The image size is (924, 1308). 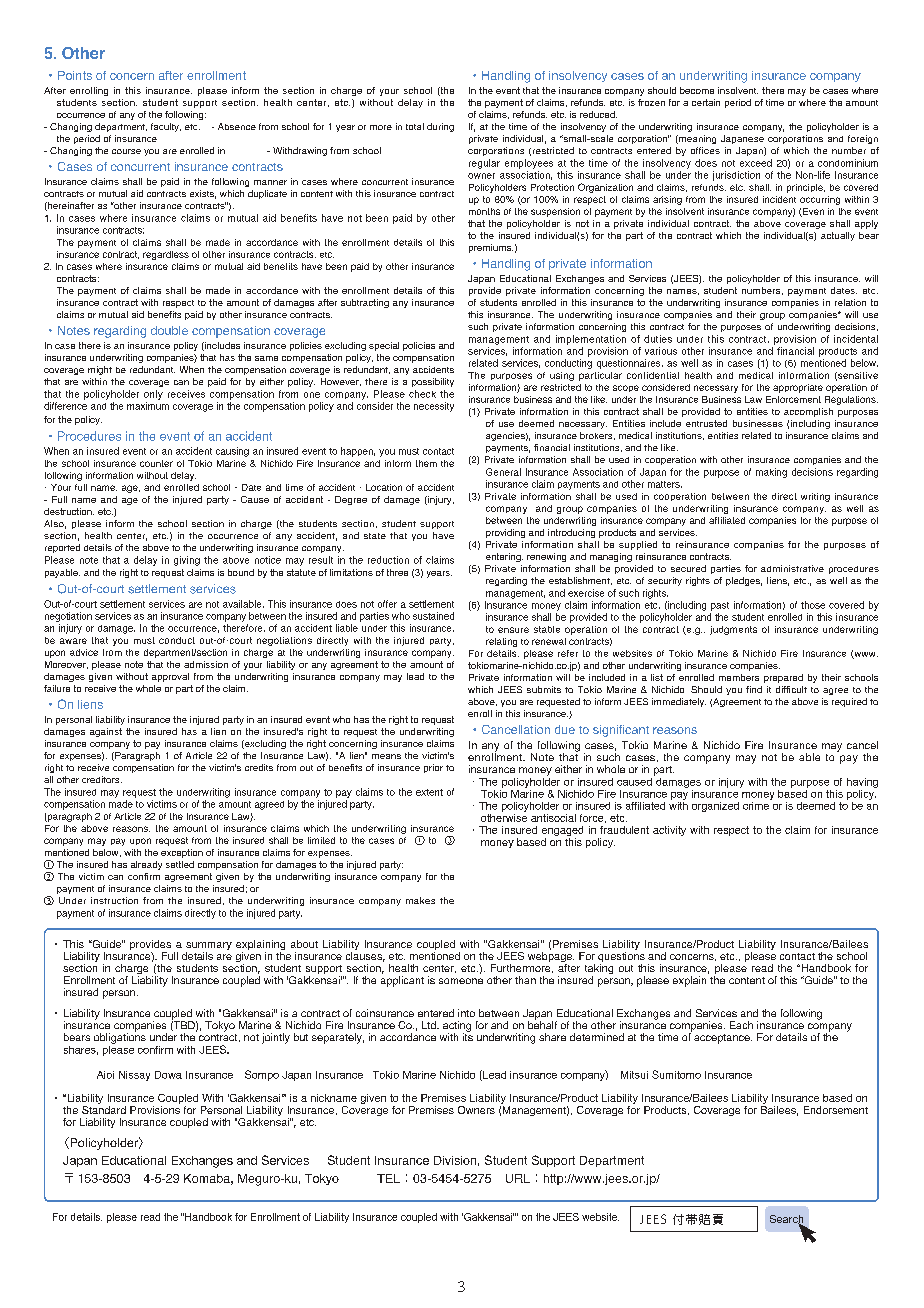 What do you see at coordinates (153, 395) in the document?
I see `only` at bounding box center [153, 395].
